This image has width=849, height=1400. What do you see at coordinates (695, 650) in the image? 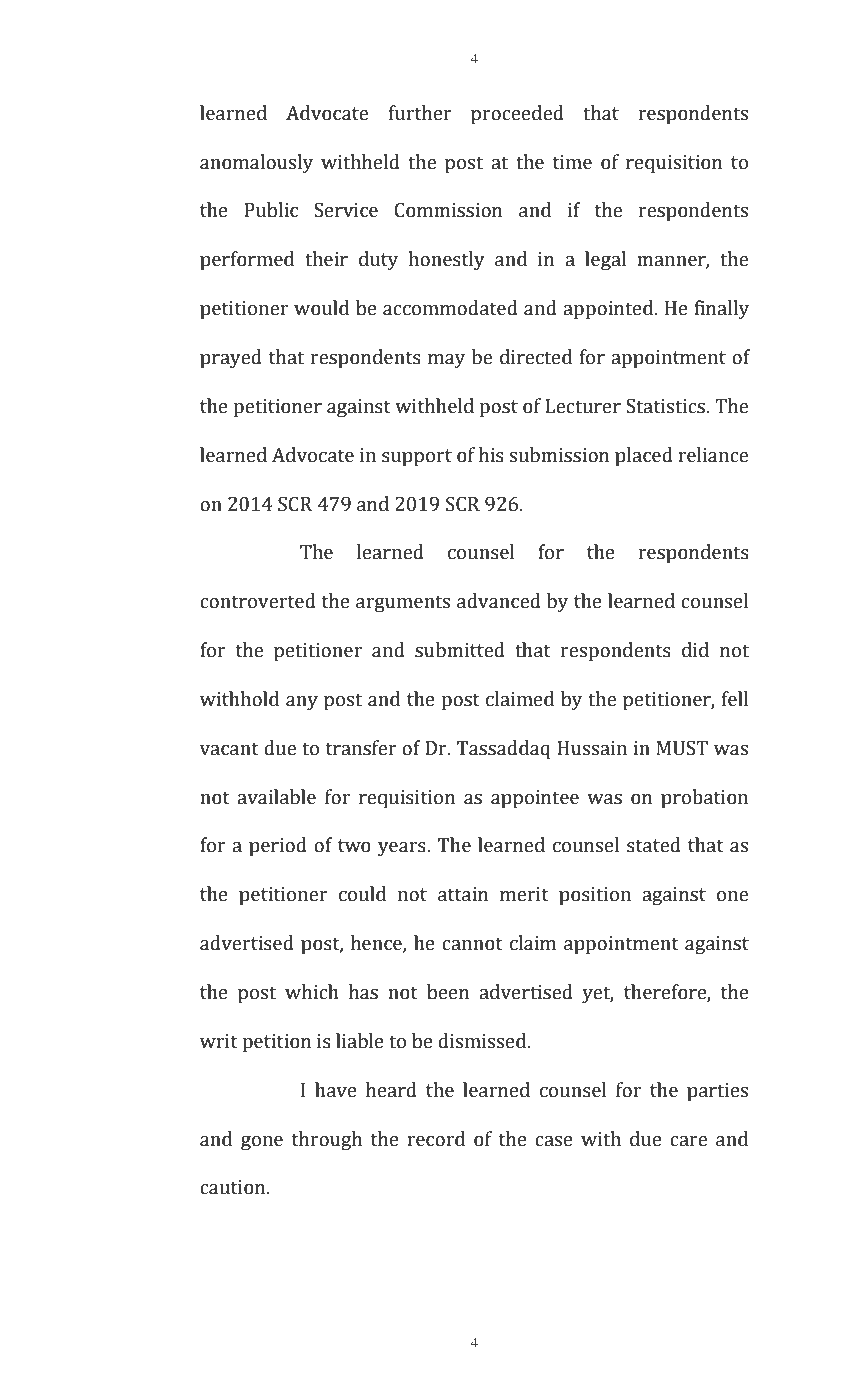
I see `did` at bounding box center [695, 650].
